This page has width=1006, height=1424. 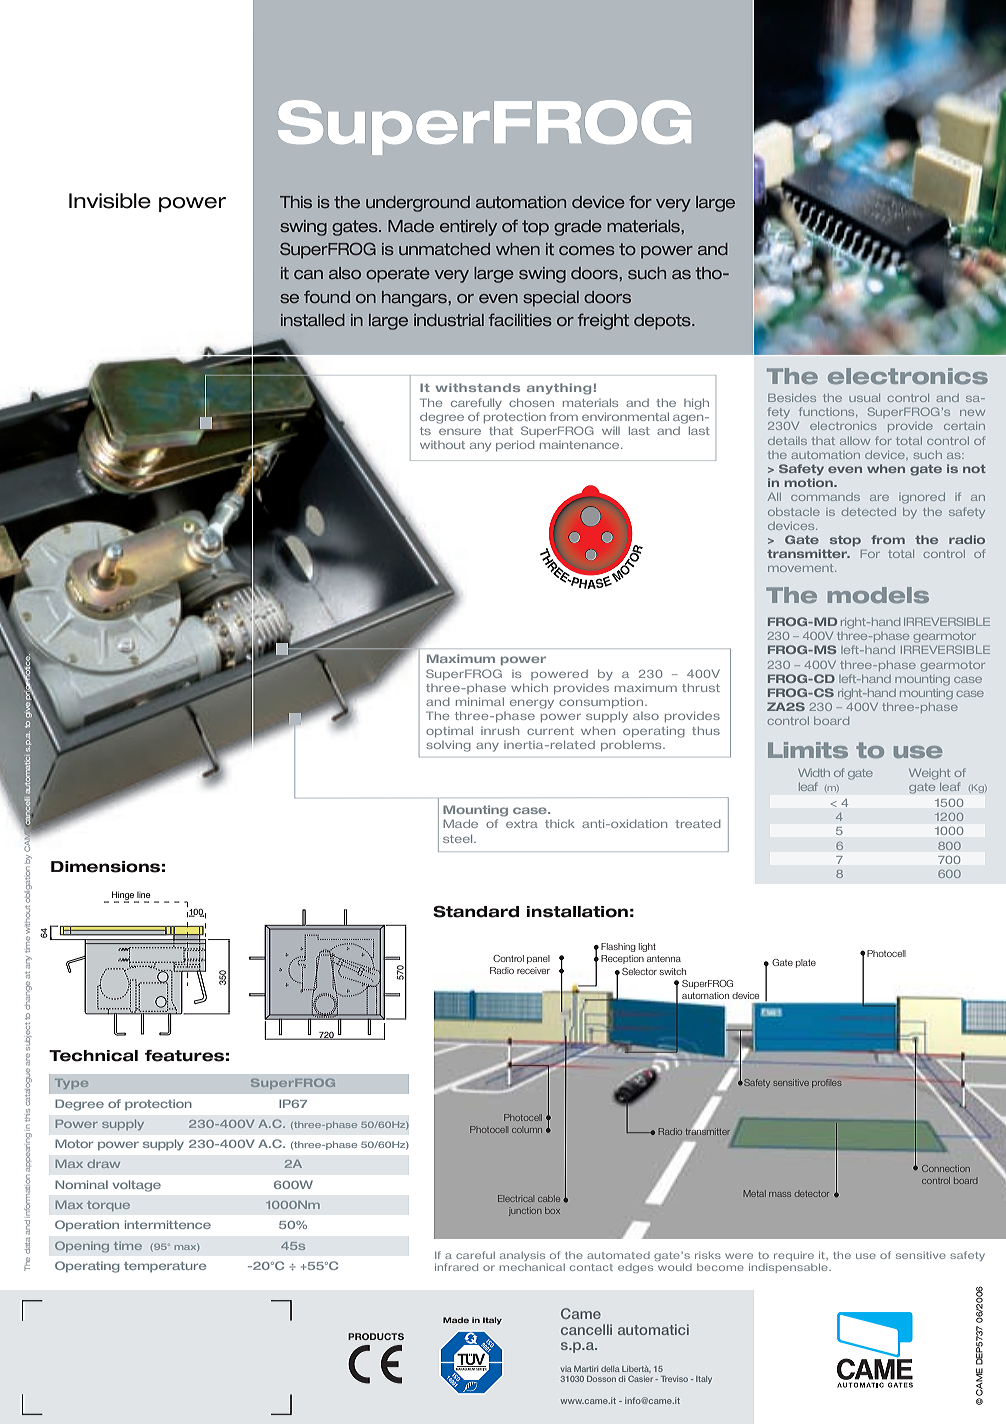 What do you see at coordinates (578, 228) in the page?
I see `grade` at bounding box center [578, 228].
